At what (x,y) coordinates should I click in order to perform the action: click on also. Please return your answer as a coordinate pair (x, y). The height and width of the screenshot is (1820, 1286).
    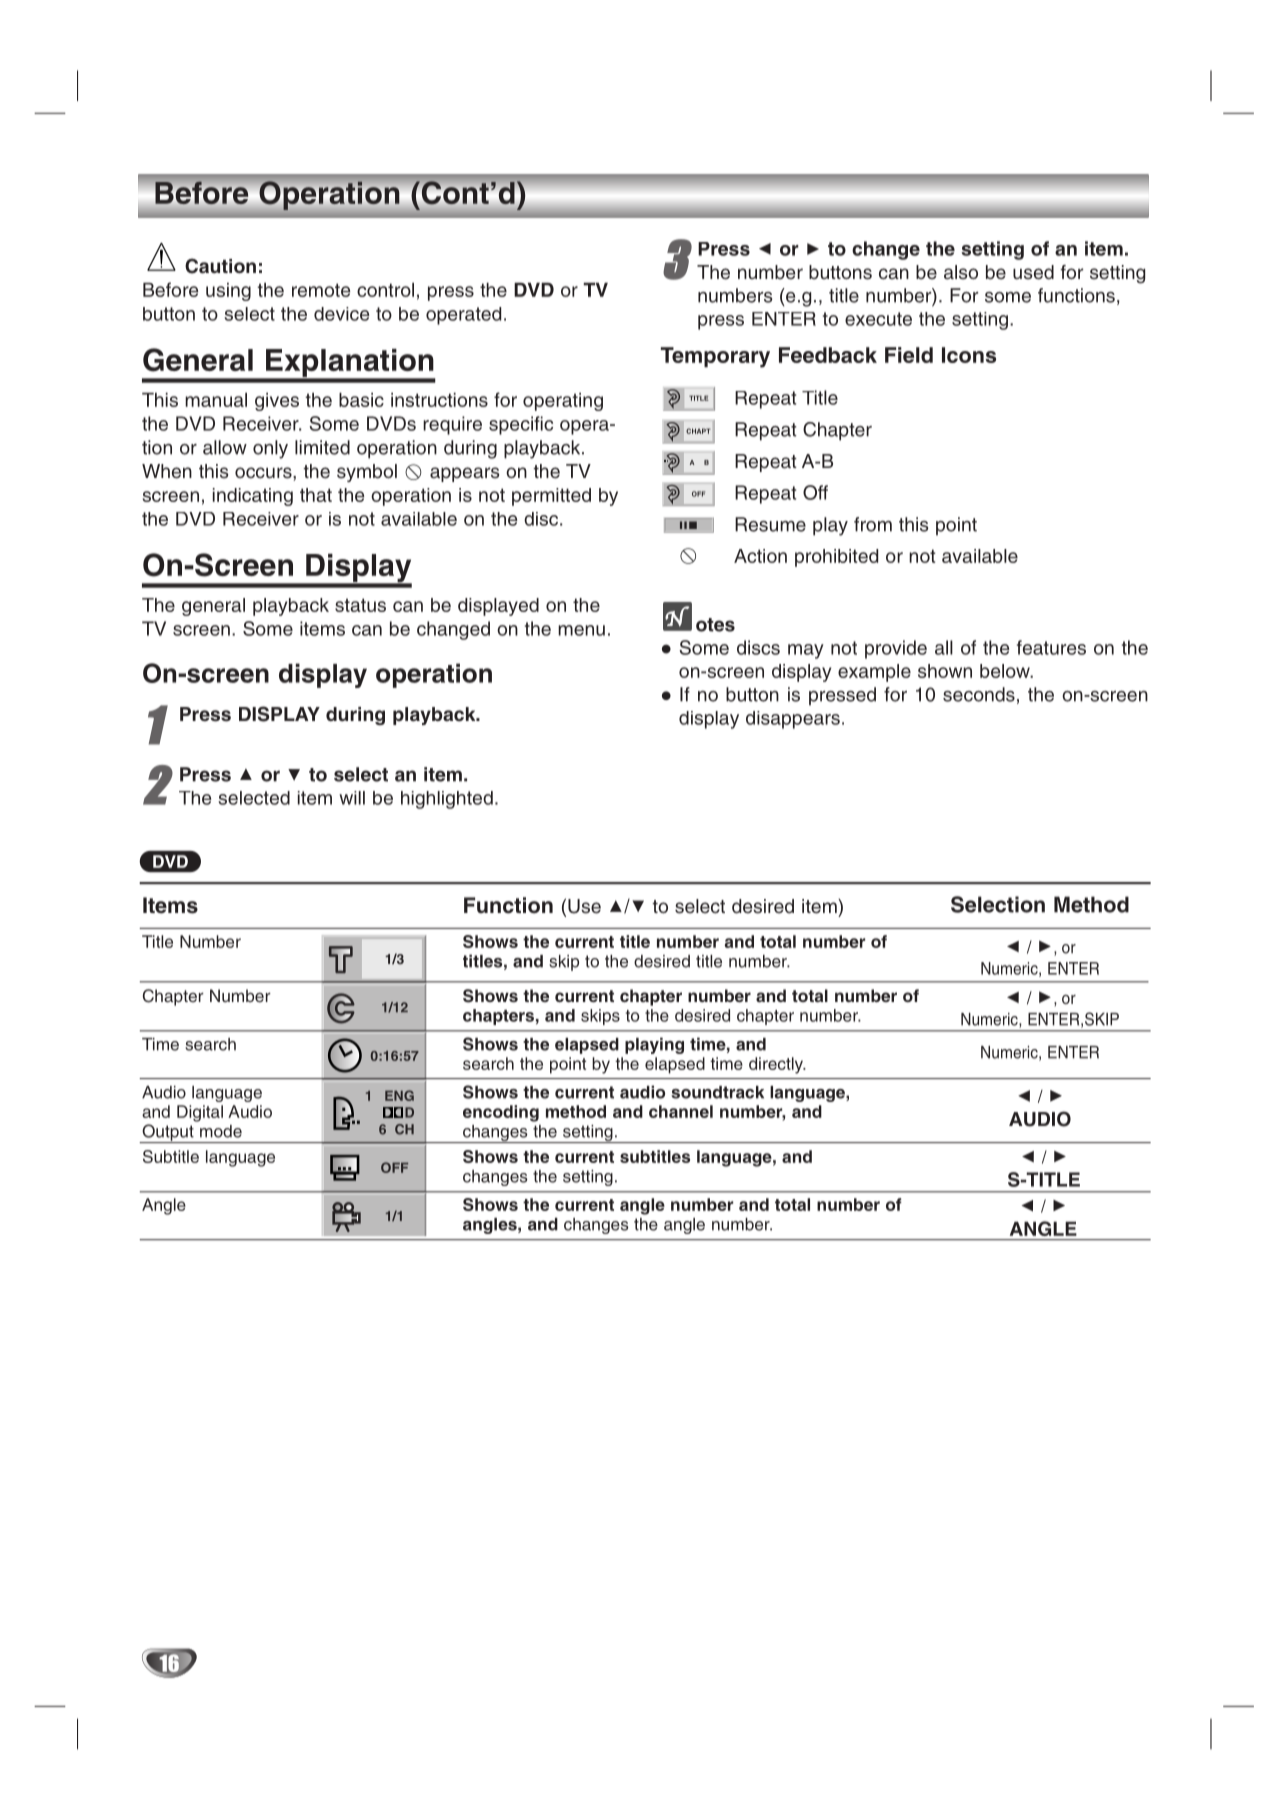
    Looking at the image, I should click on (961, 272).
